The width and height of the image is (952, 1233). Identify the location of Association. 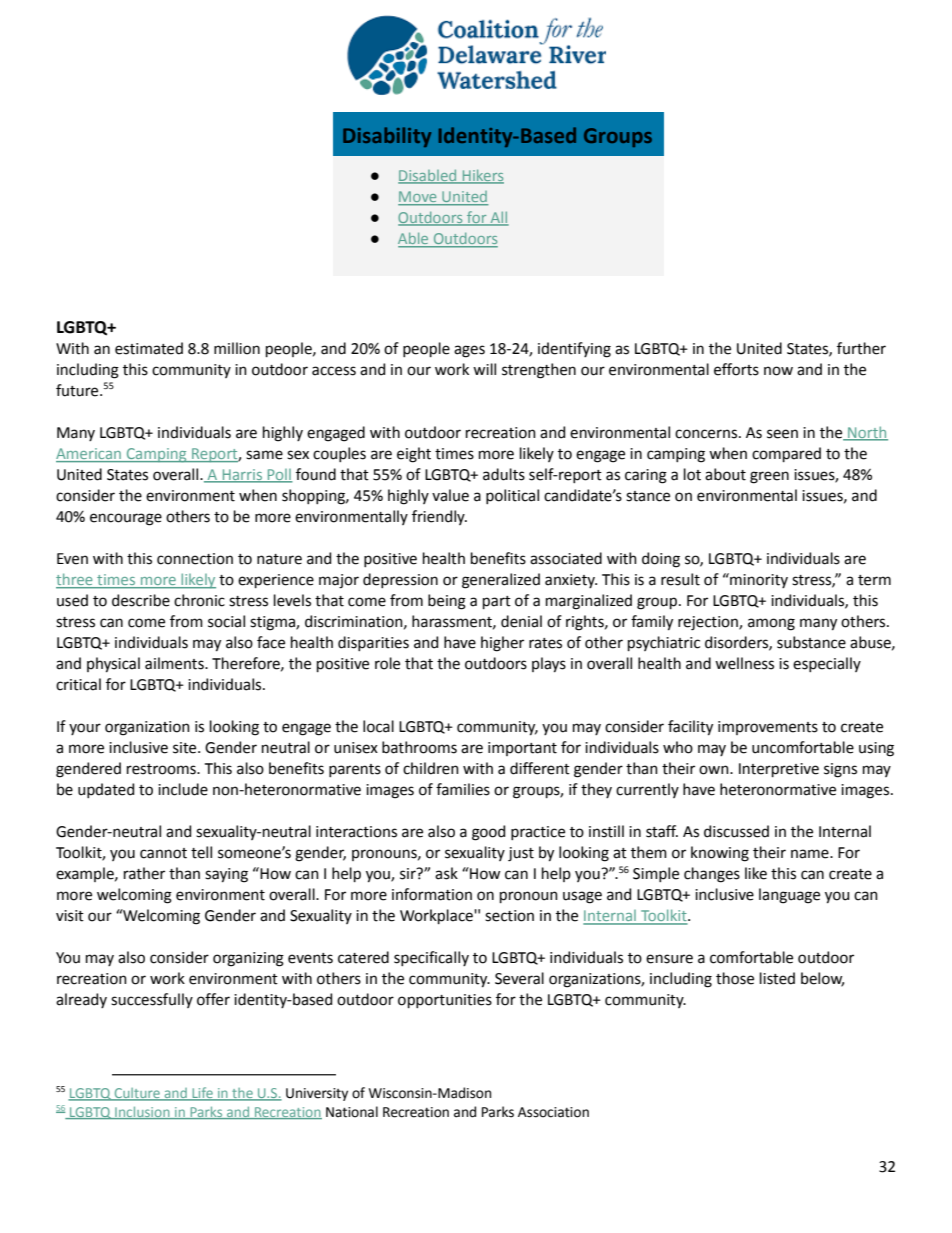
(553, 1112).
